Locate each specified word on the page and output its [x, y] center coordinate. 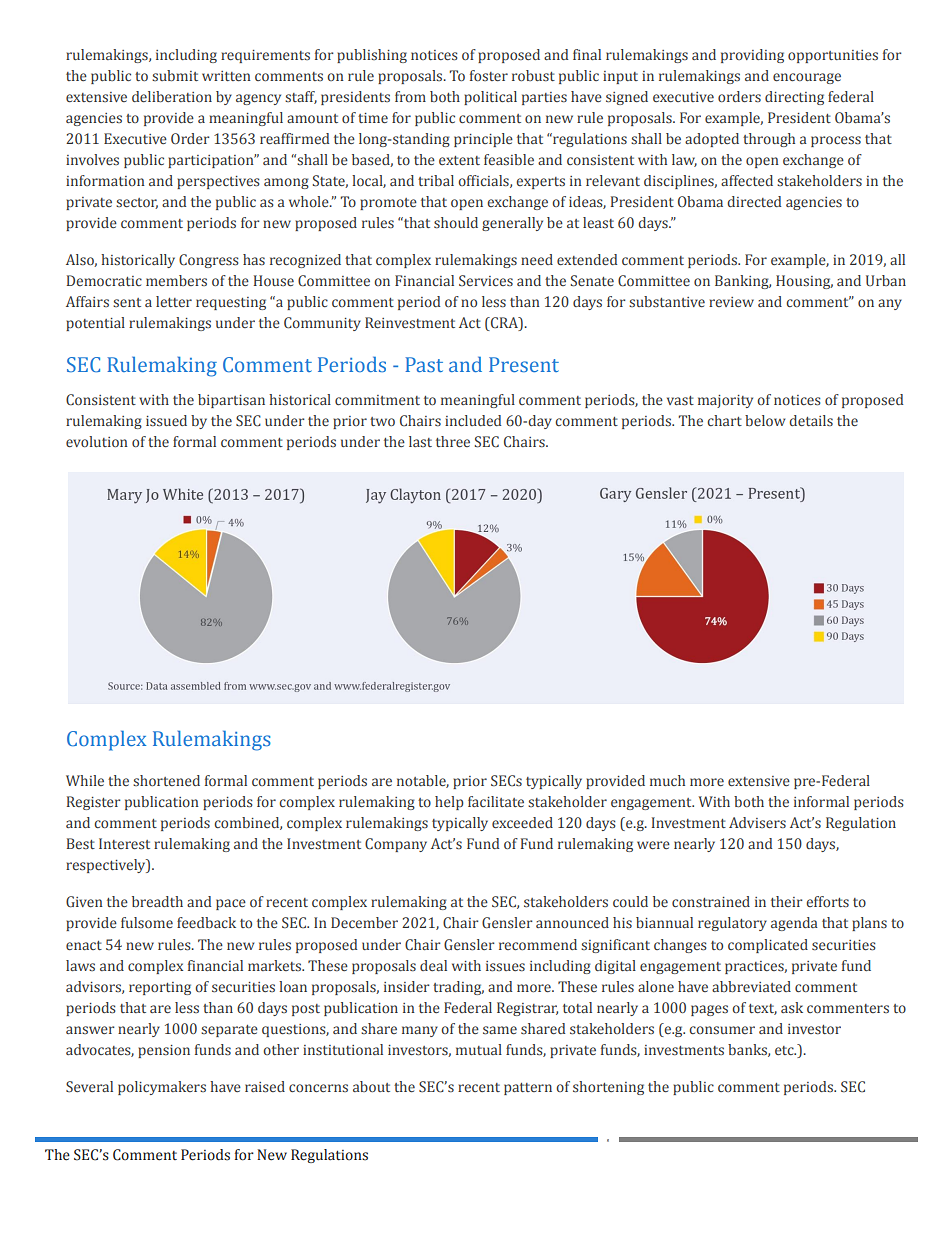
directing [794, 98]
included [473, 420]
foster [489, 75]
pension [164, 1051]
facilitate [496, 801]
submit [175, 75]
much [667, 780]
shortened [166, 780]
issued [166, 421]
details [811, 421]
